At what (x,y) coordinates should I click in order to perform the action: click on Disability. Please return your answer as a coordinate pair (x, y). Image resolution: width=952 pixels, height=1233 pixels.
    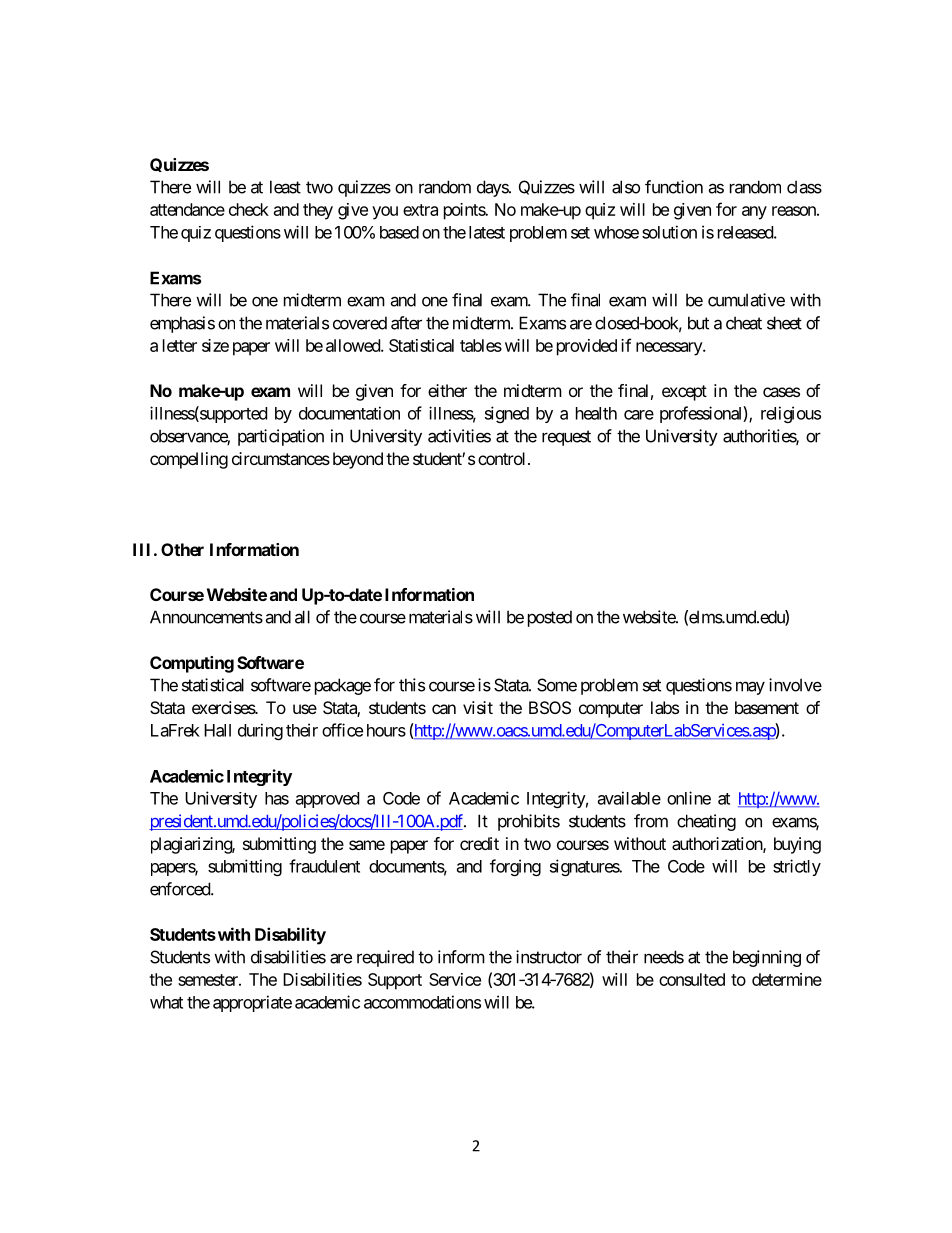
    Looking at the image, I should click on (290, 936).
